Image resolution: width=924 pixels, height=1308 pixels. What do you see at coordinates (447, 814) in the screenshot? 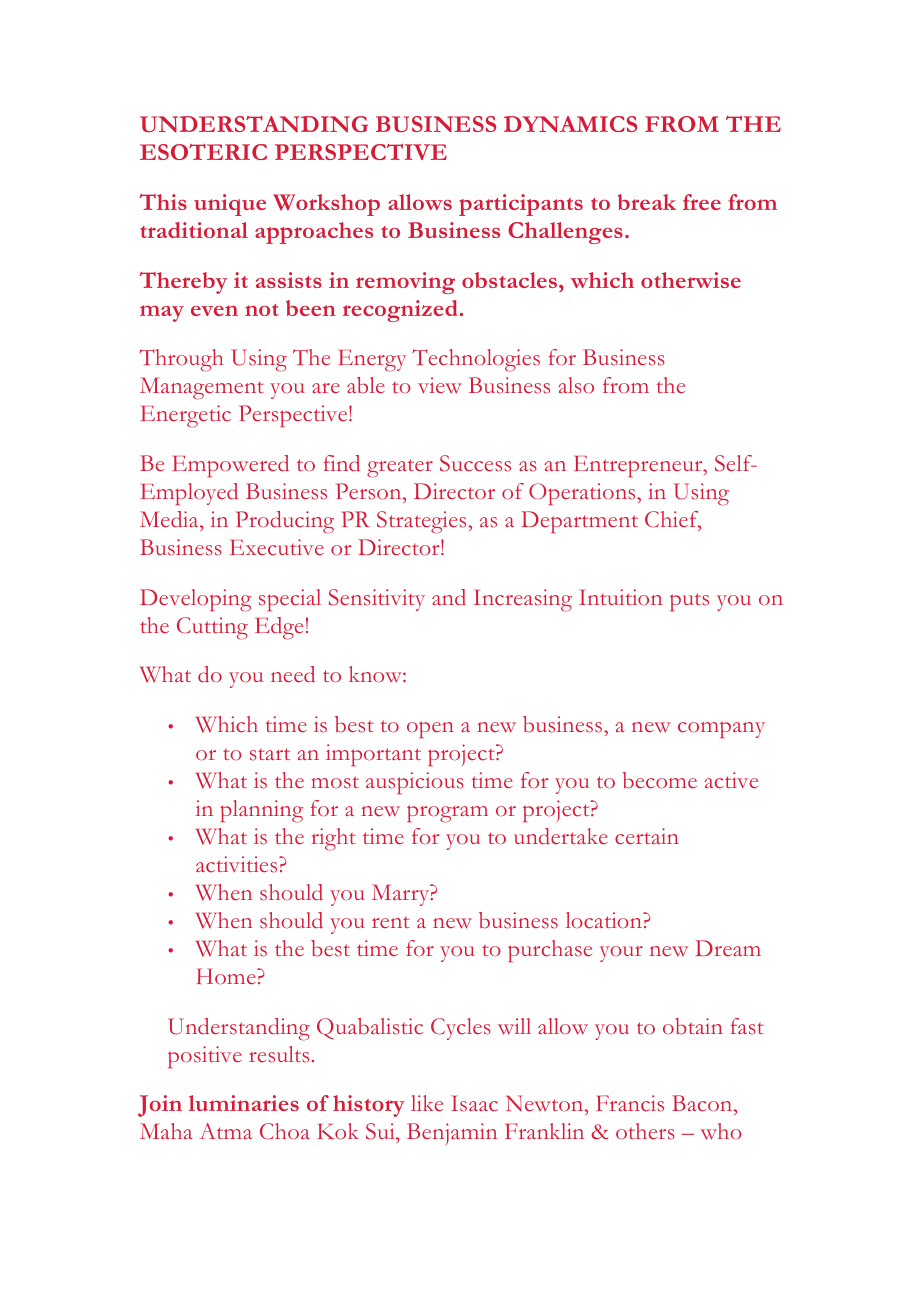
I see `program` at bounding box center [447, 814].
